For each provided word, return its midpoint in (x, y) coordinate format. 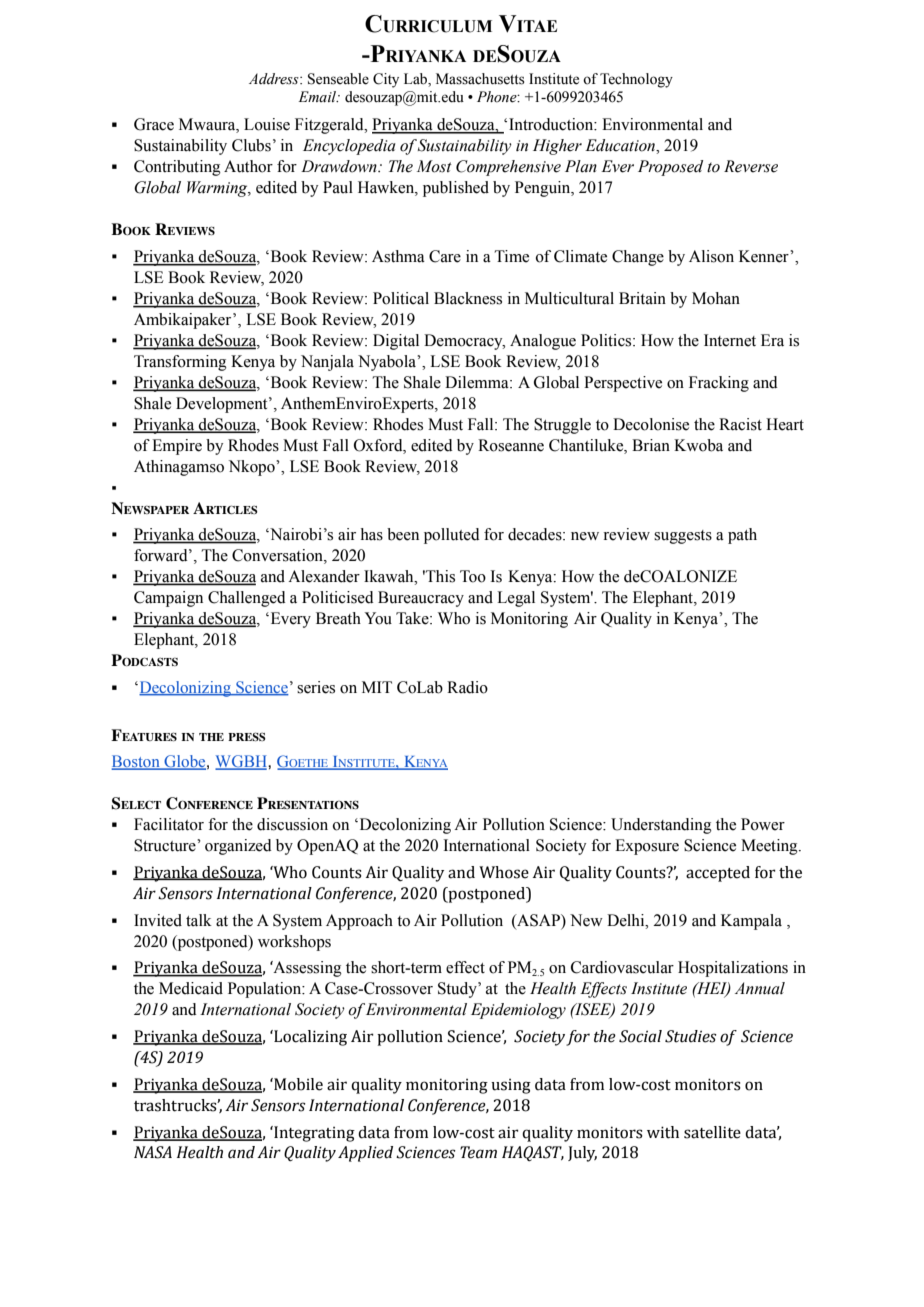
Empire (177, 447)
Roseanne (511, 445)
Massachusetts (480, 79)
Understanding (661, 826)
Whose (504, 872)
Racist (740, 424)
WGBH (242, 762)
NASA (153, 1152)
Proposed (670, 168)
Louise (267, 124)
